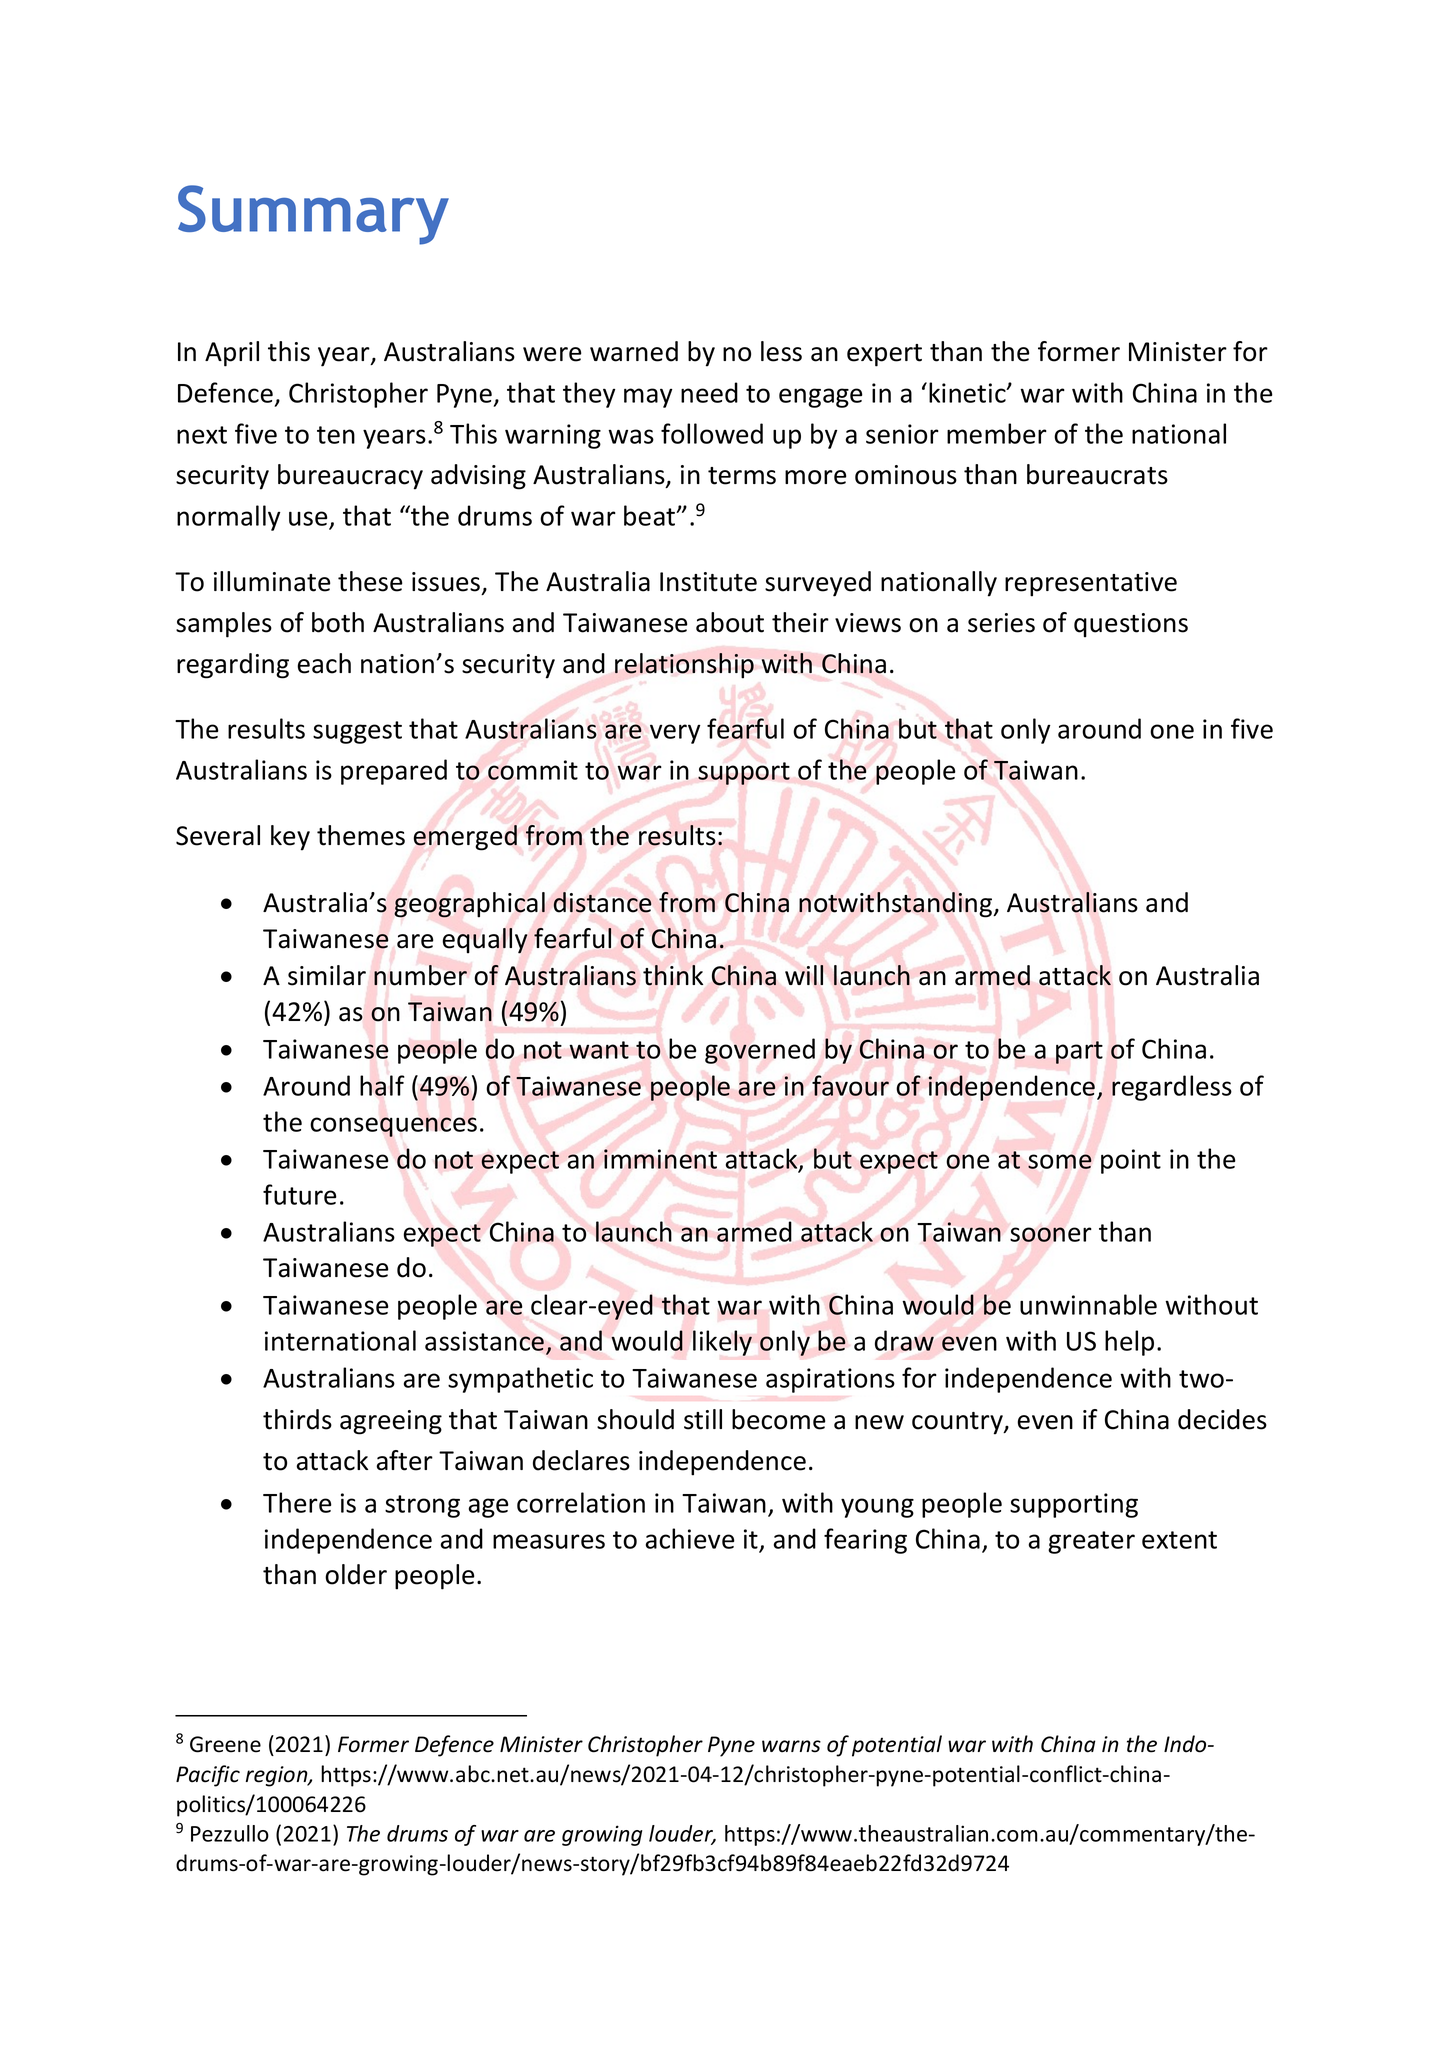 This document has height=2054, width=1452. Describe the element at coordinates (675, 734) in the document. I see `very` at that location.
